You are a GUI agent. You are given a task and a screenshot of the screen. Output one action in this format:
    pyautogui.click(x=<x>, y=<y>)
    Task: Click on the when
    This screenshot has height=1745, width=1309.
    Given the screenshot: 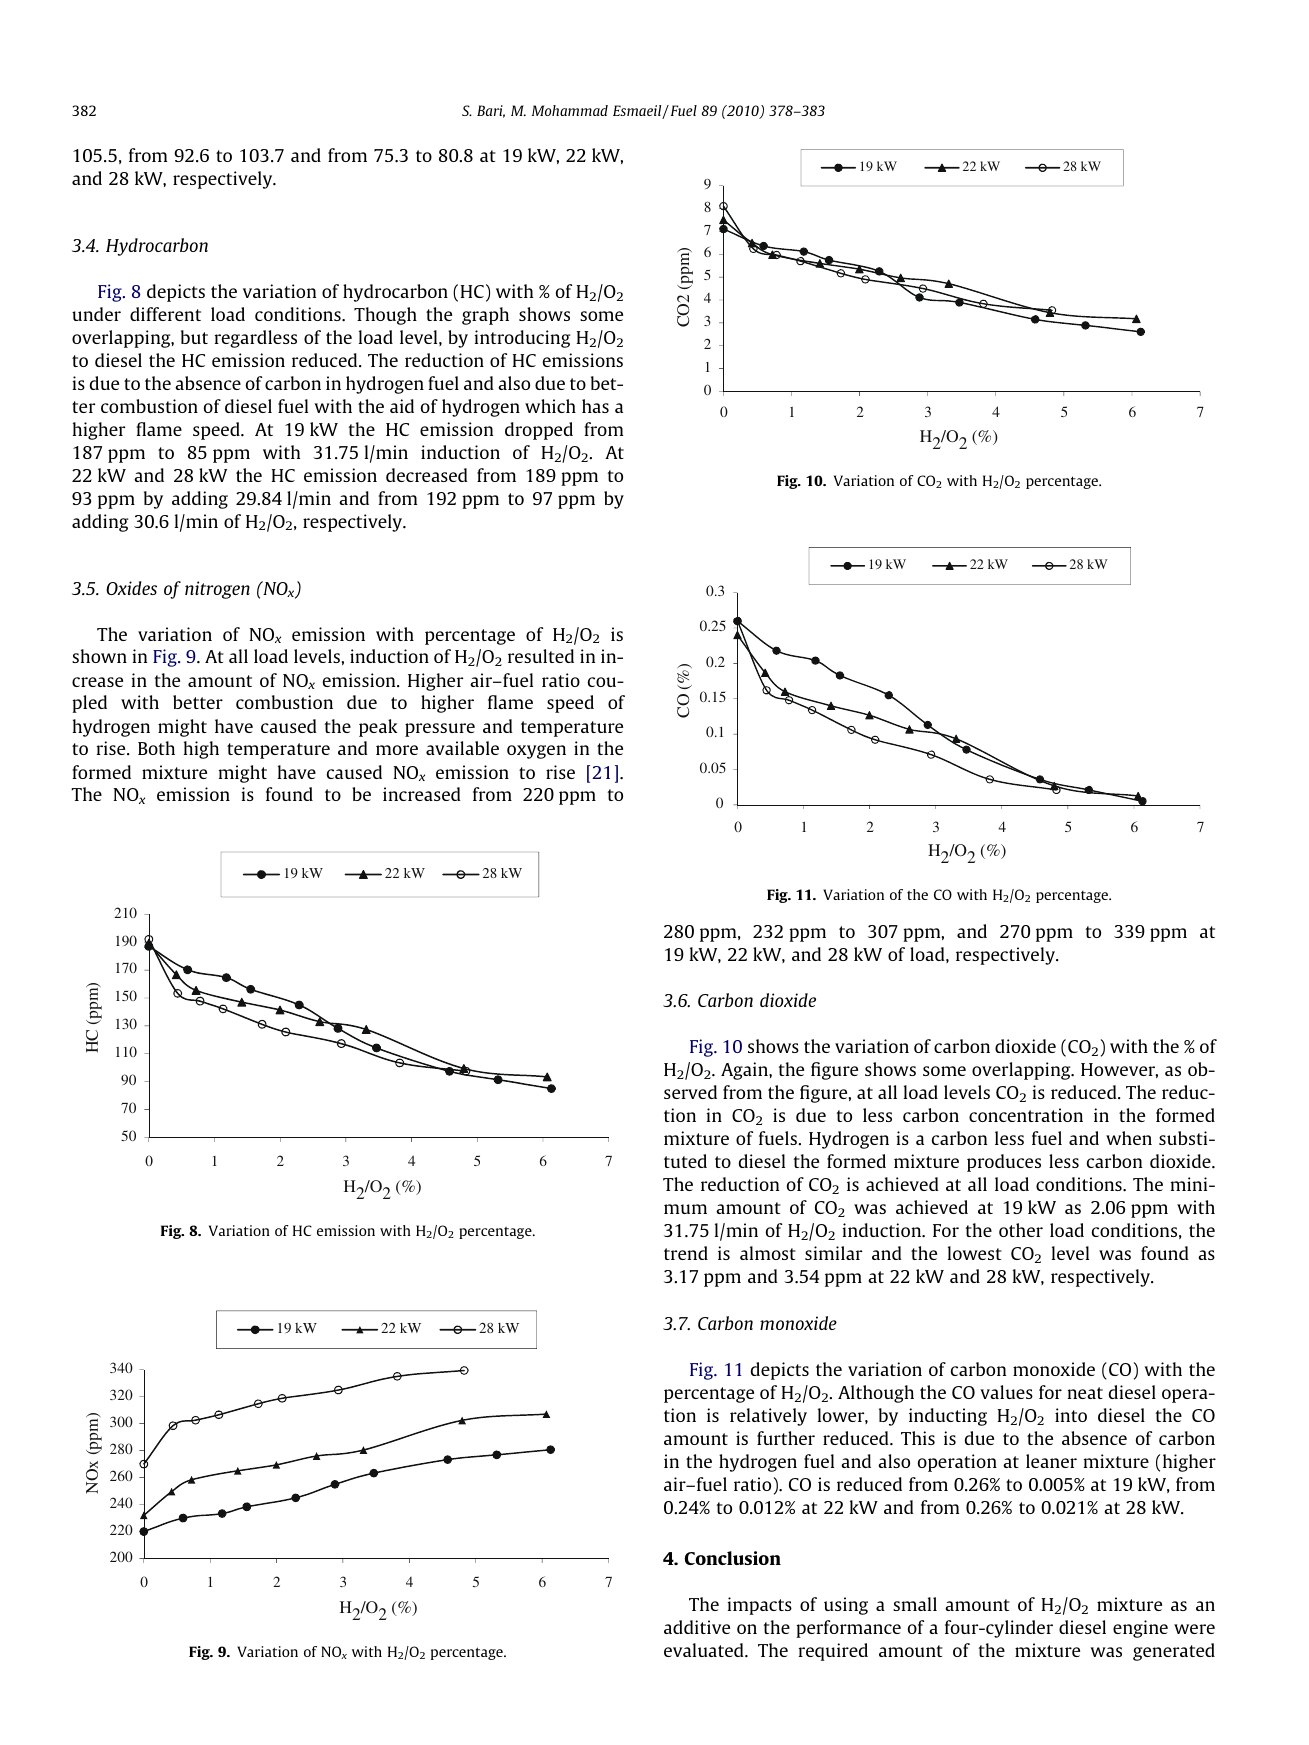 What is the action you would take?
    pyautogui.click(x=1129, y=1138)
